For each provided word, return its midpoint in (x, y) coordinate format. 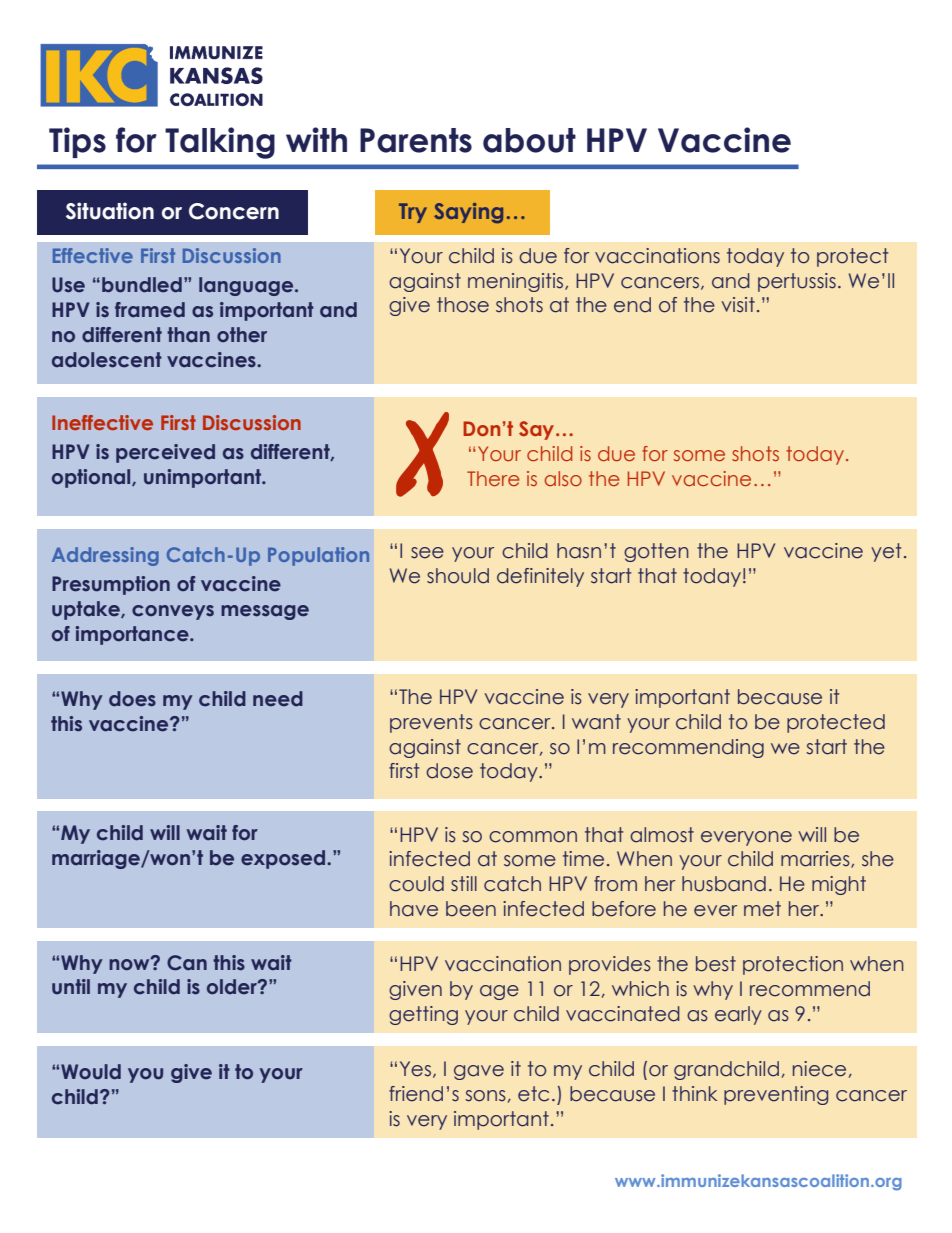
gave (479, 1072)
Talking (220, 143)
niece (819, 1069)
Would (91, 1072)
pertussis (797, 282)
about (529, 140)
